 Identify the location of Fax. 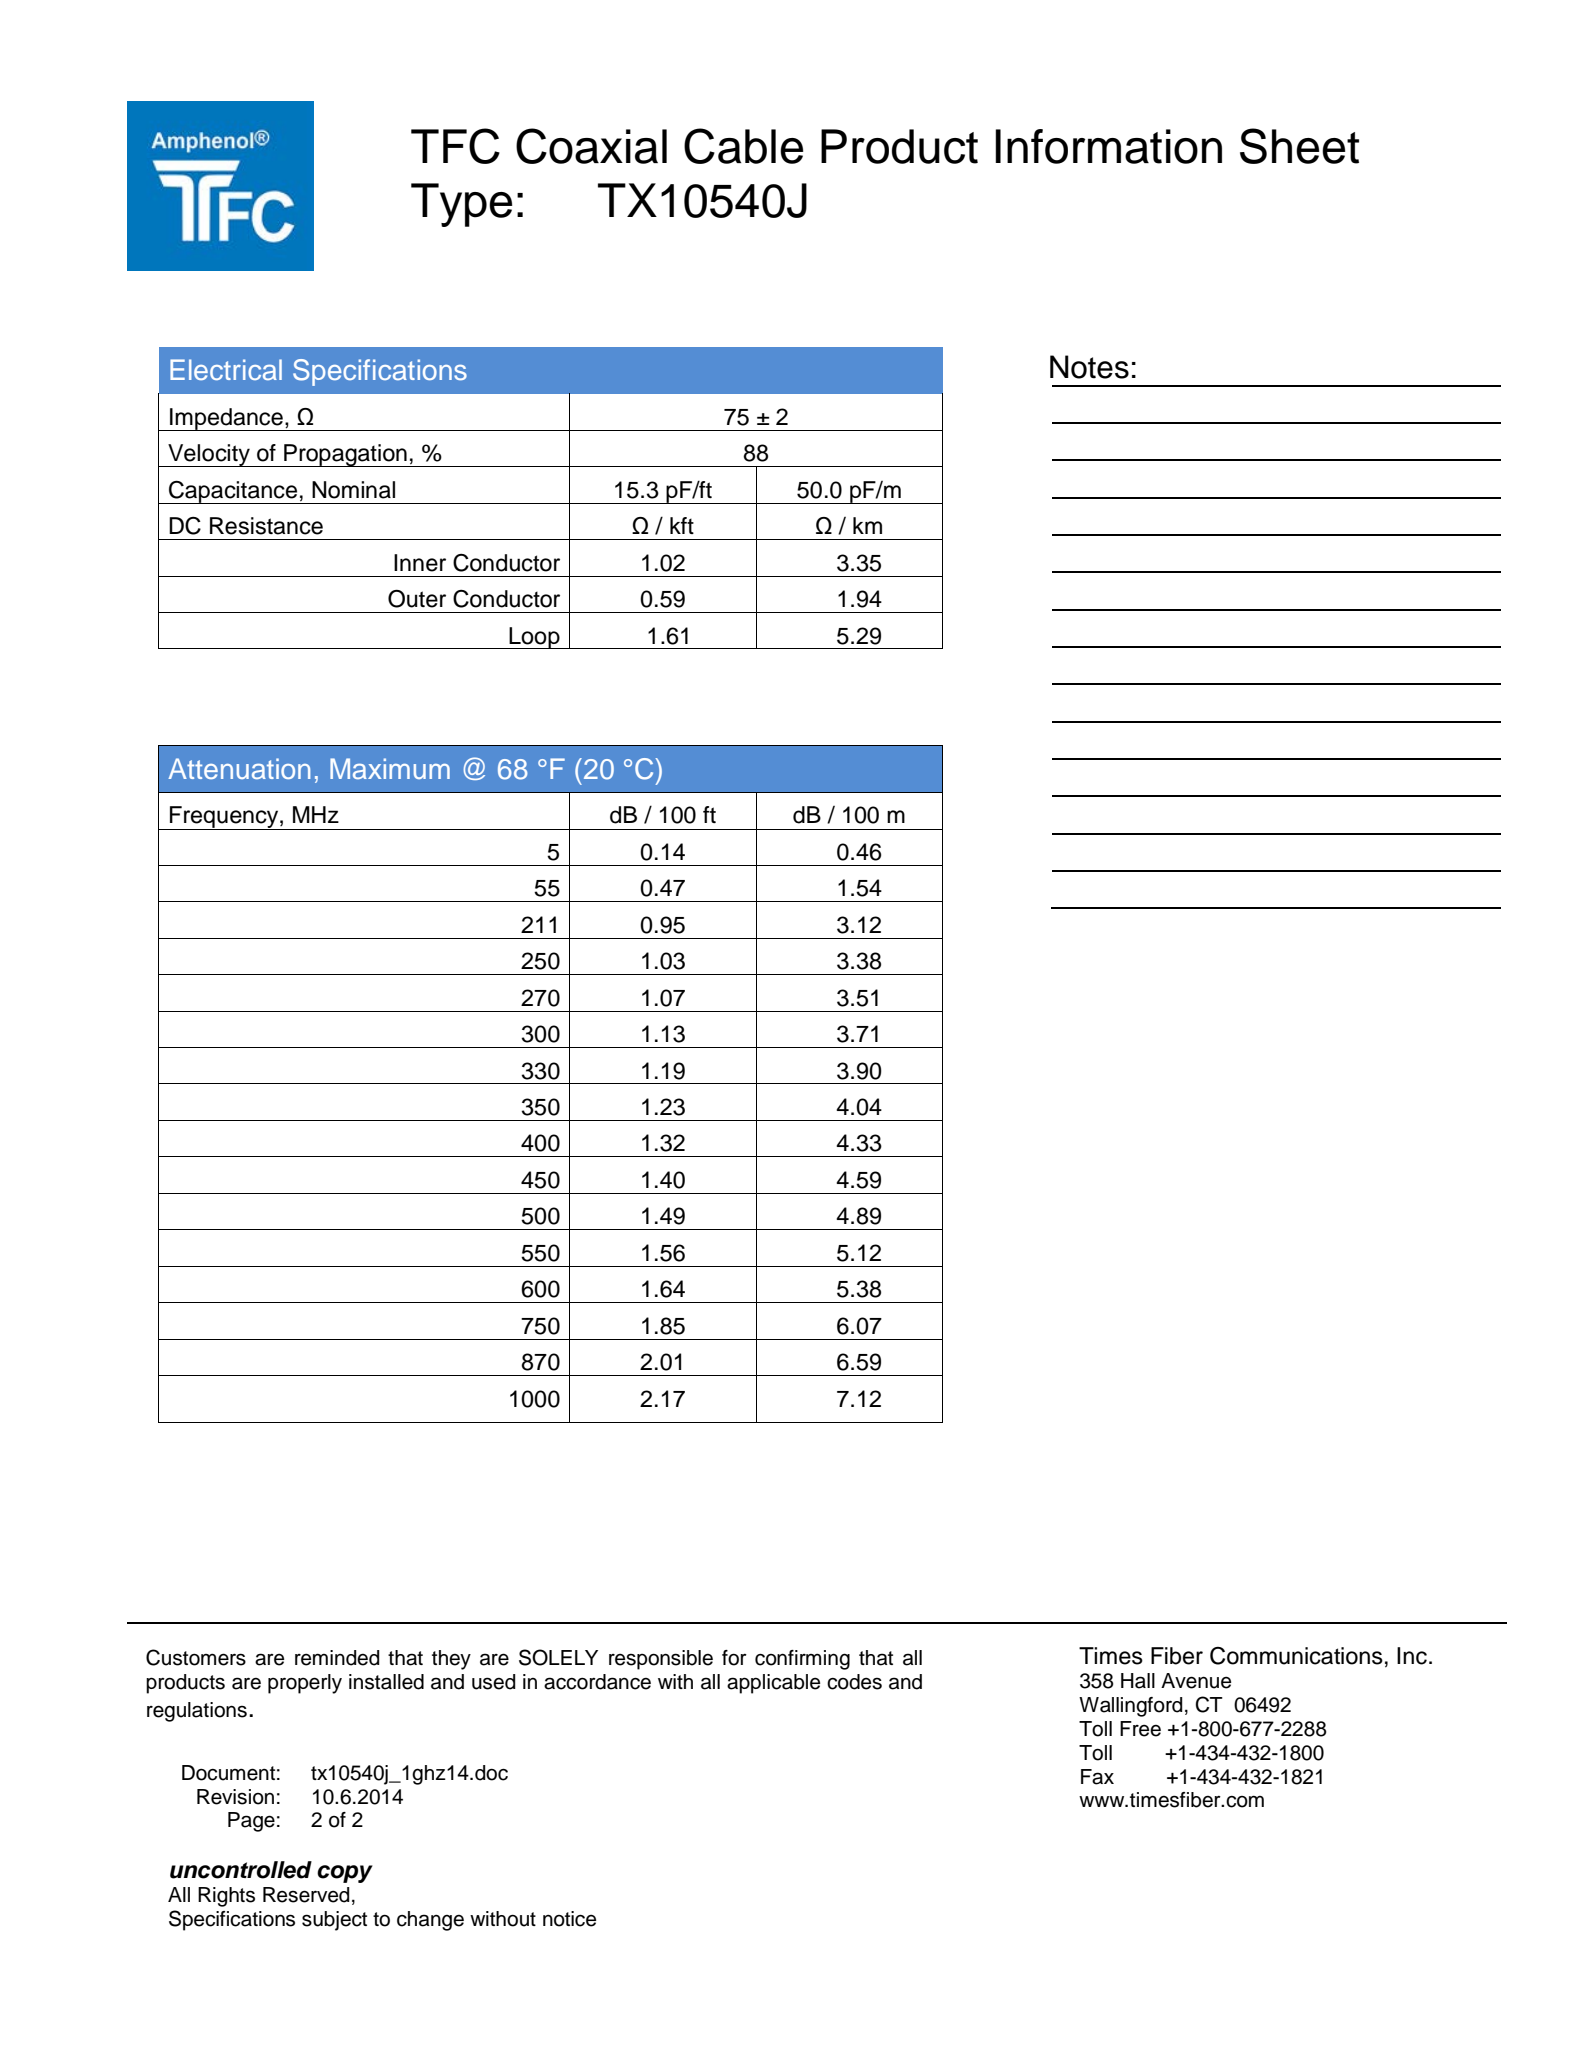
(1097, 1777).
